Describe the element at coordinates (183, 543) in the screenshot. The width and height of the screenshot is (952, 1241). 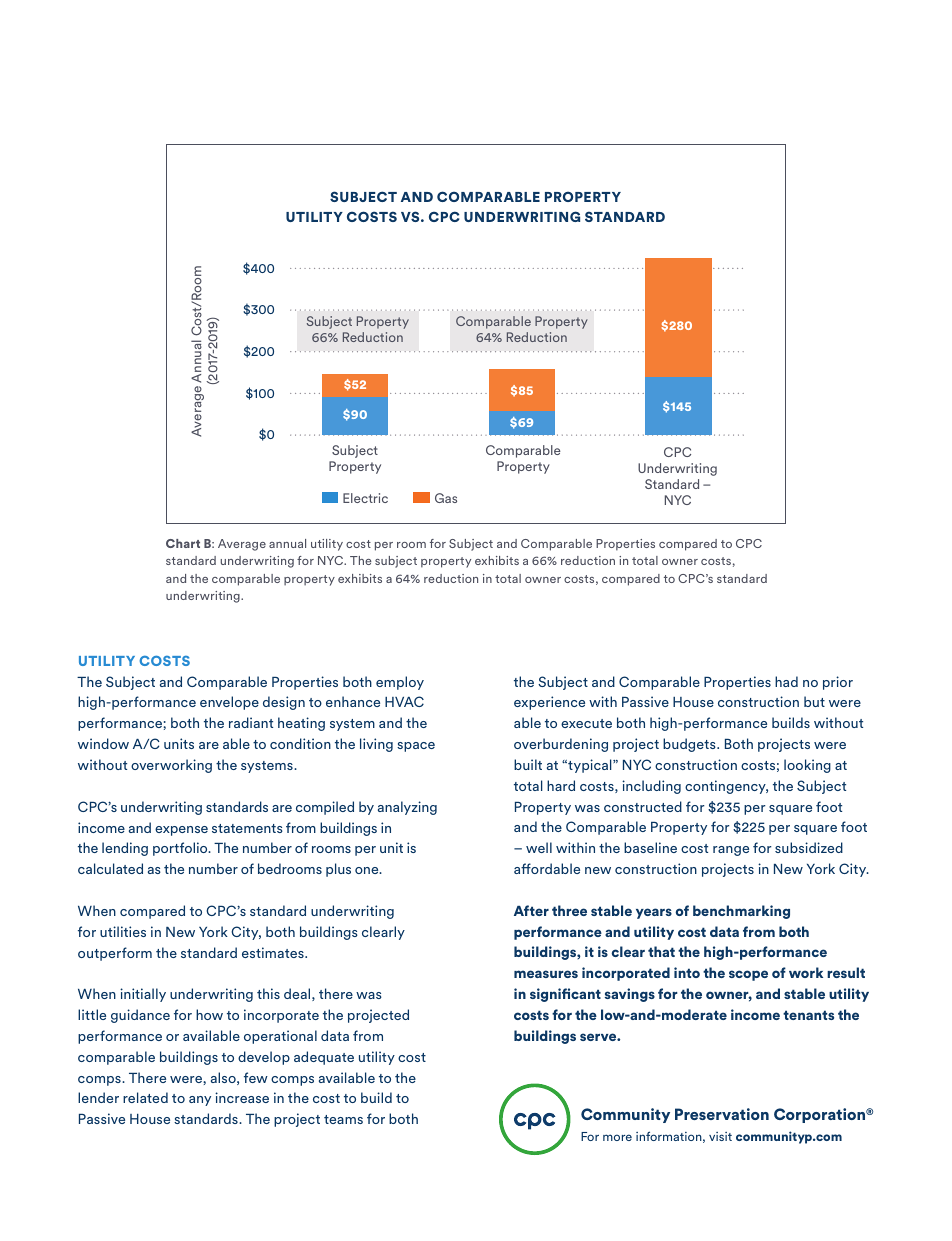
I see `Chart` at that location.
